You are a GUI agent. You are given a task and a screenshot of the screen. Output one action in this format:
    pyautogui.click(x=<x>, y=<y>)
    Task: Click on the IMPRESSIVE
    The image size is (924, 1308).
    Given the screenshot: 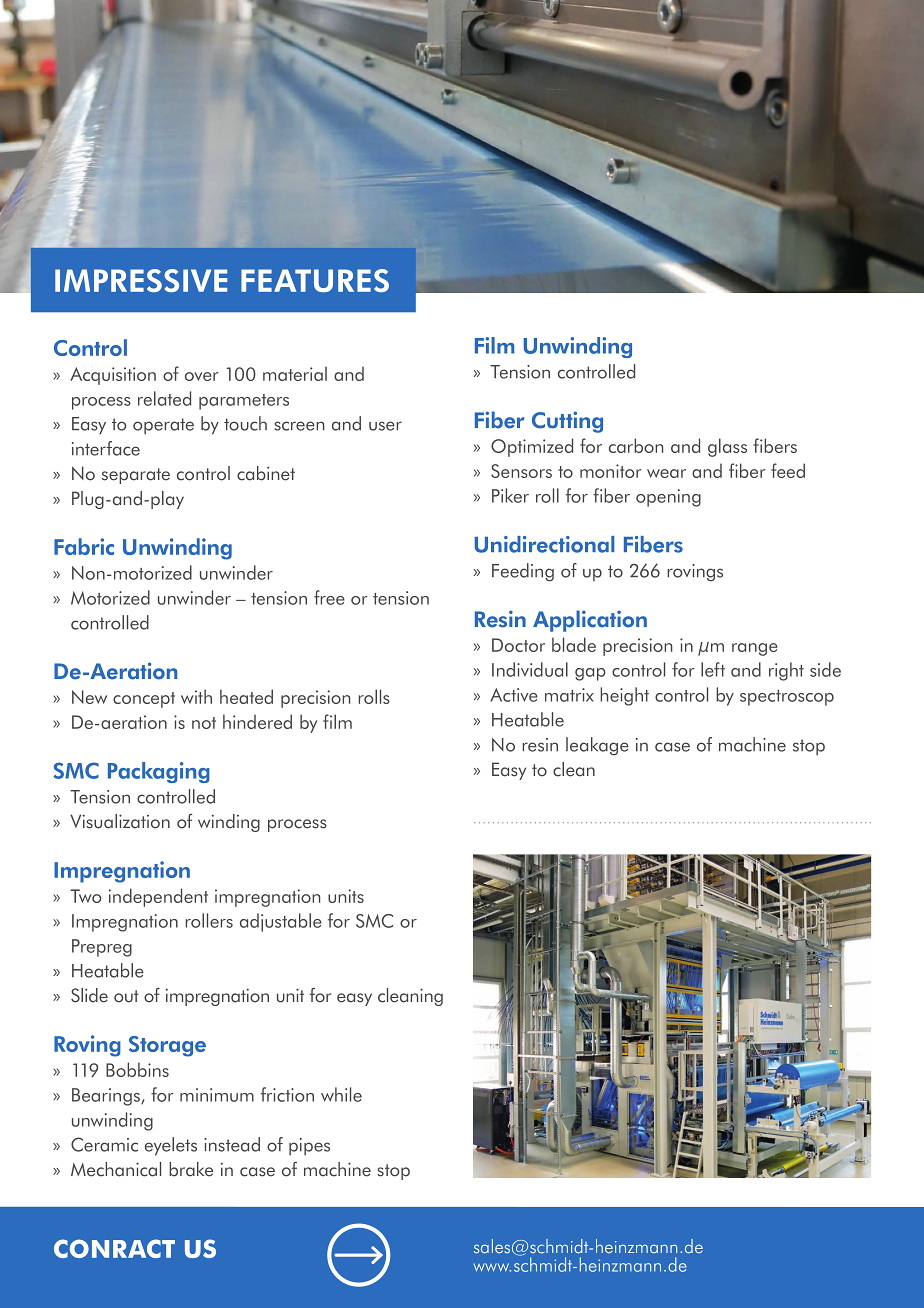 What is the action you would take?
    pyautogui.click(x=141, y=280)
